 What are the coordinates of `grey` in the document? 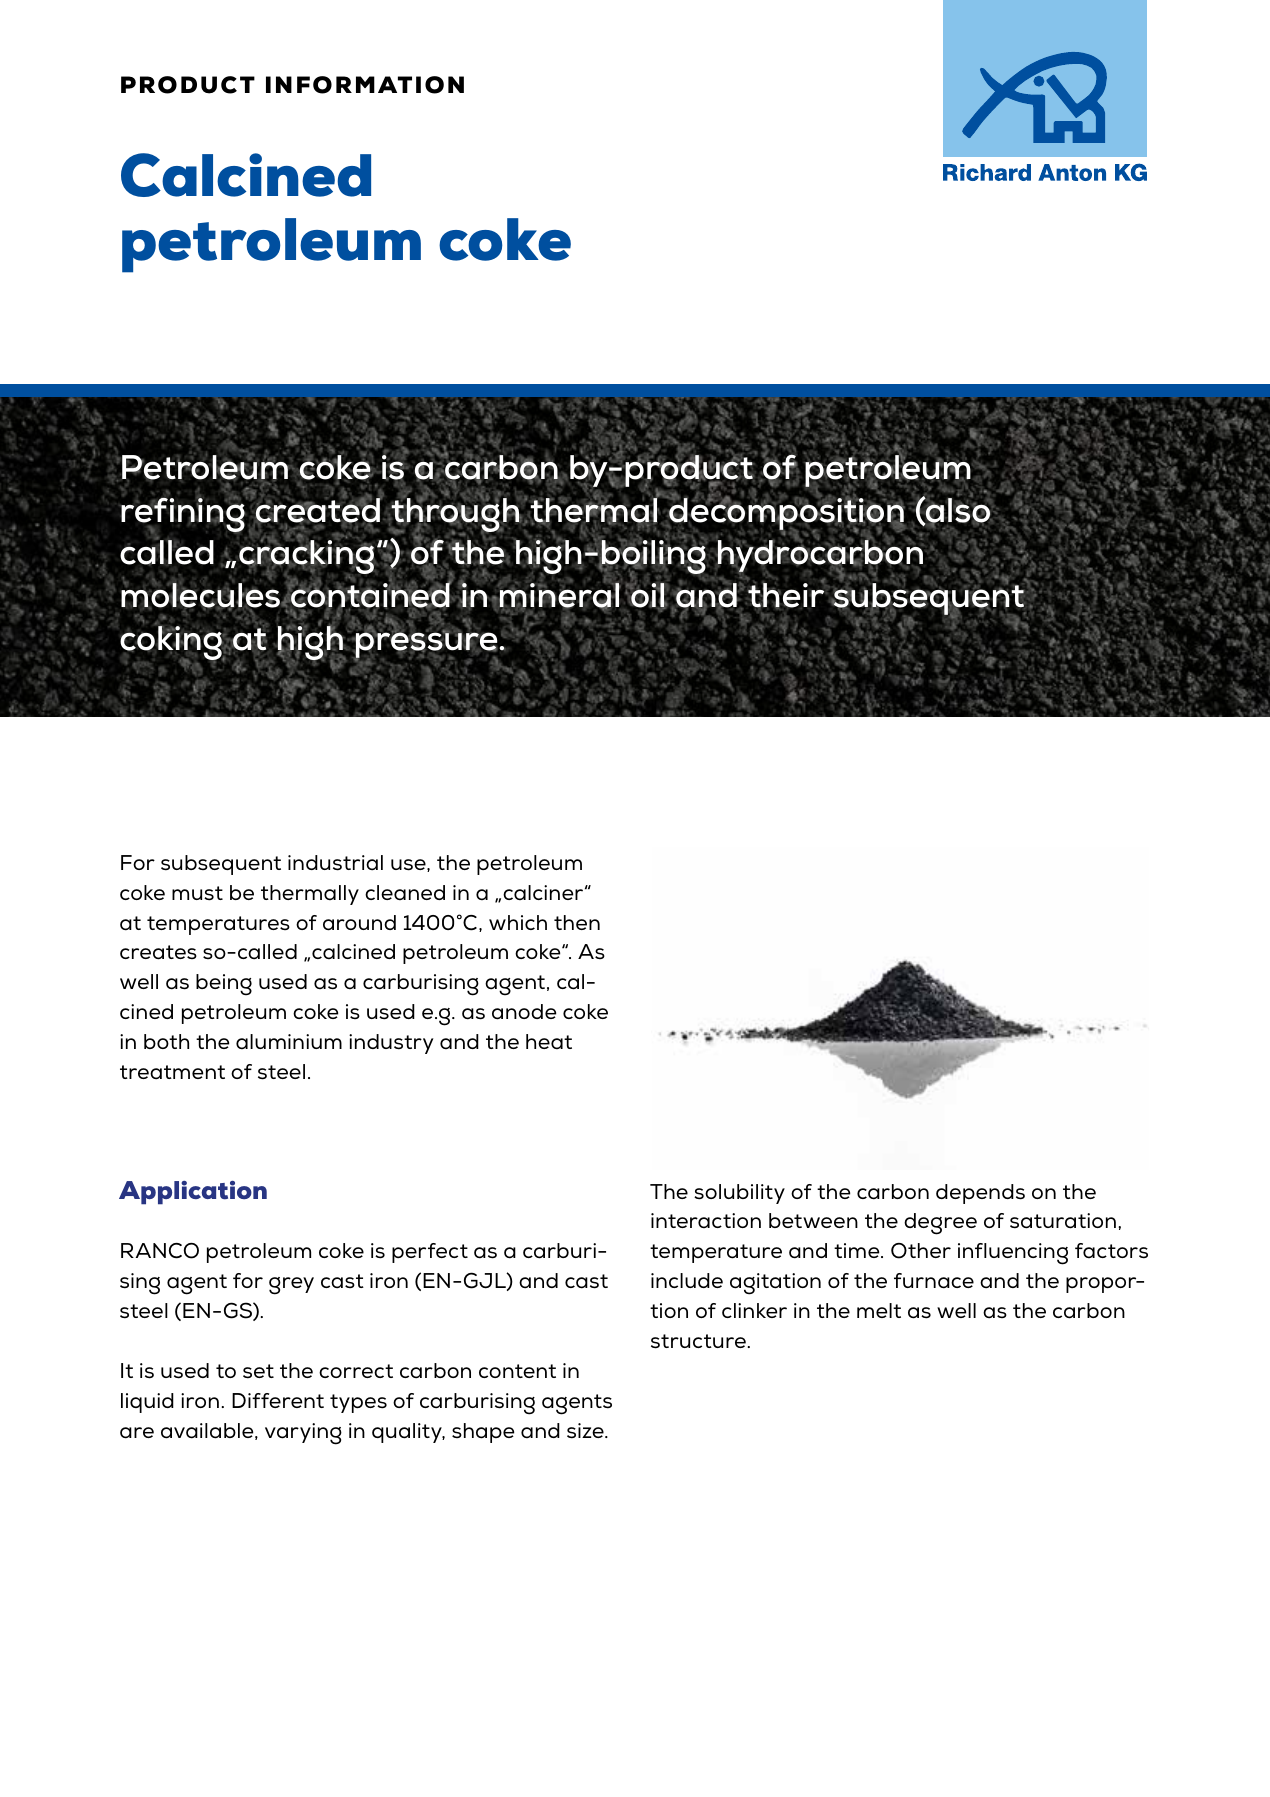 It's located at (291, 1286).
